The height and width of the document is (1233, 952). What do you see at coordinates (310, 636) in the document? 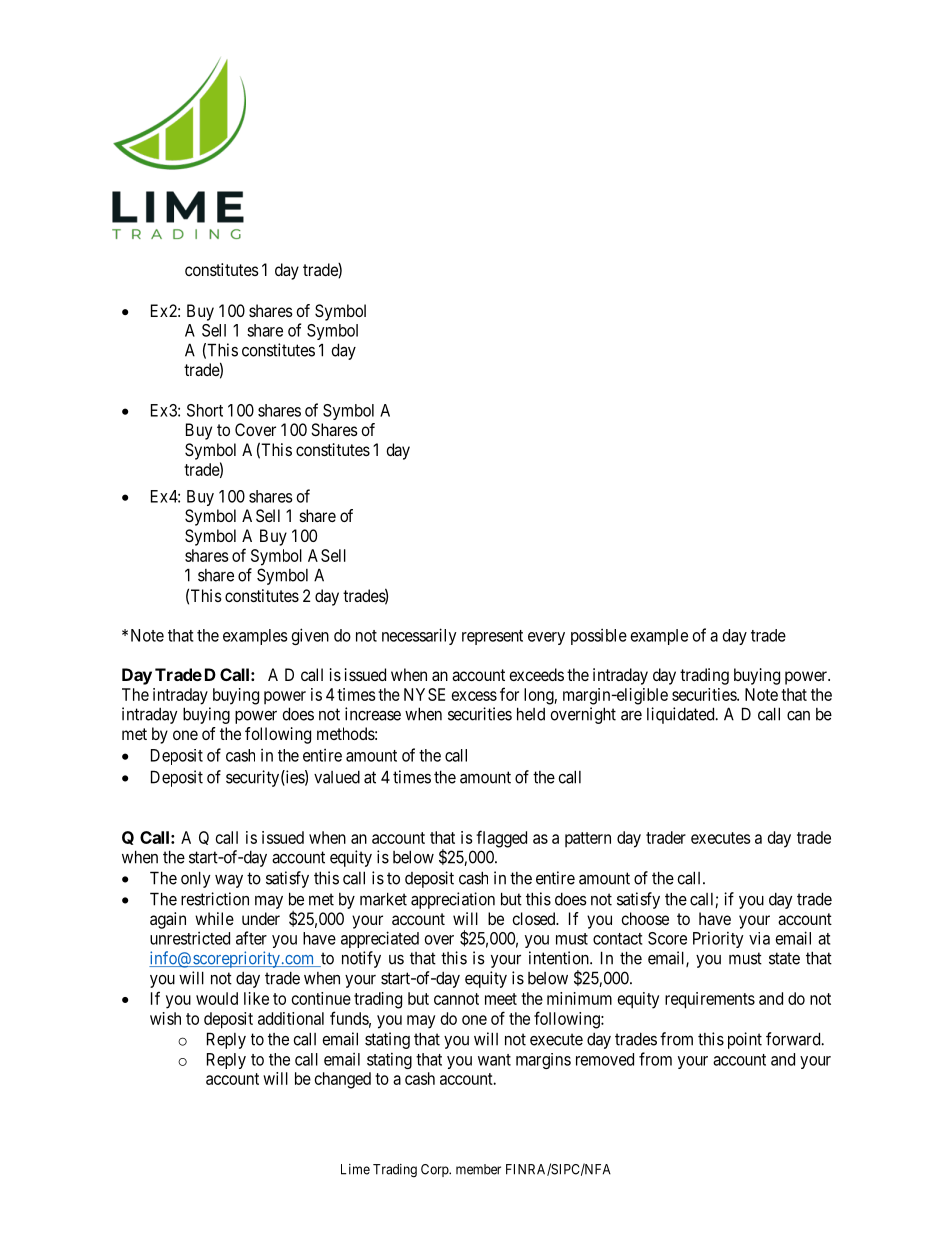
I see `given` at bounding box center [310, 636].
